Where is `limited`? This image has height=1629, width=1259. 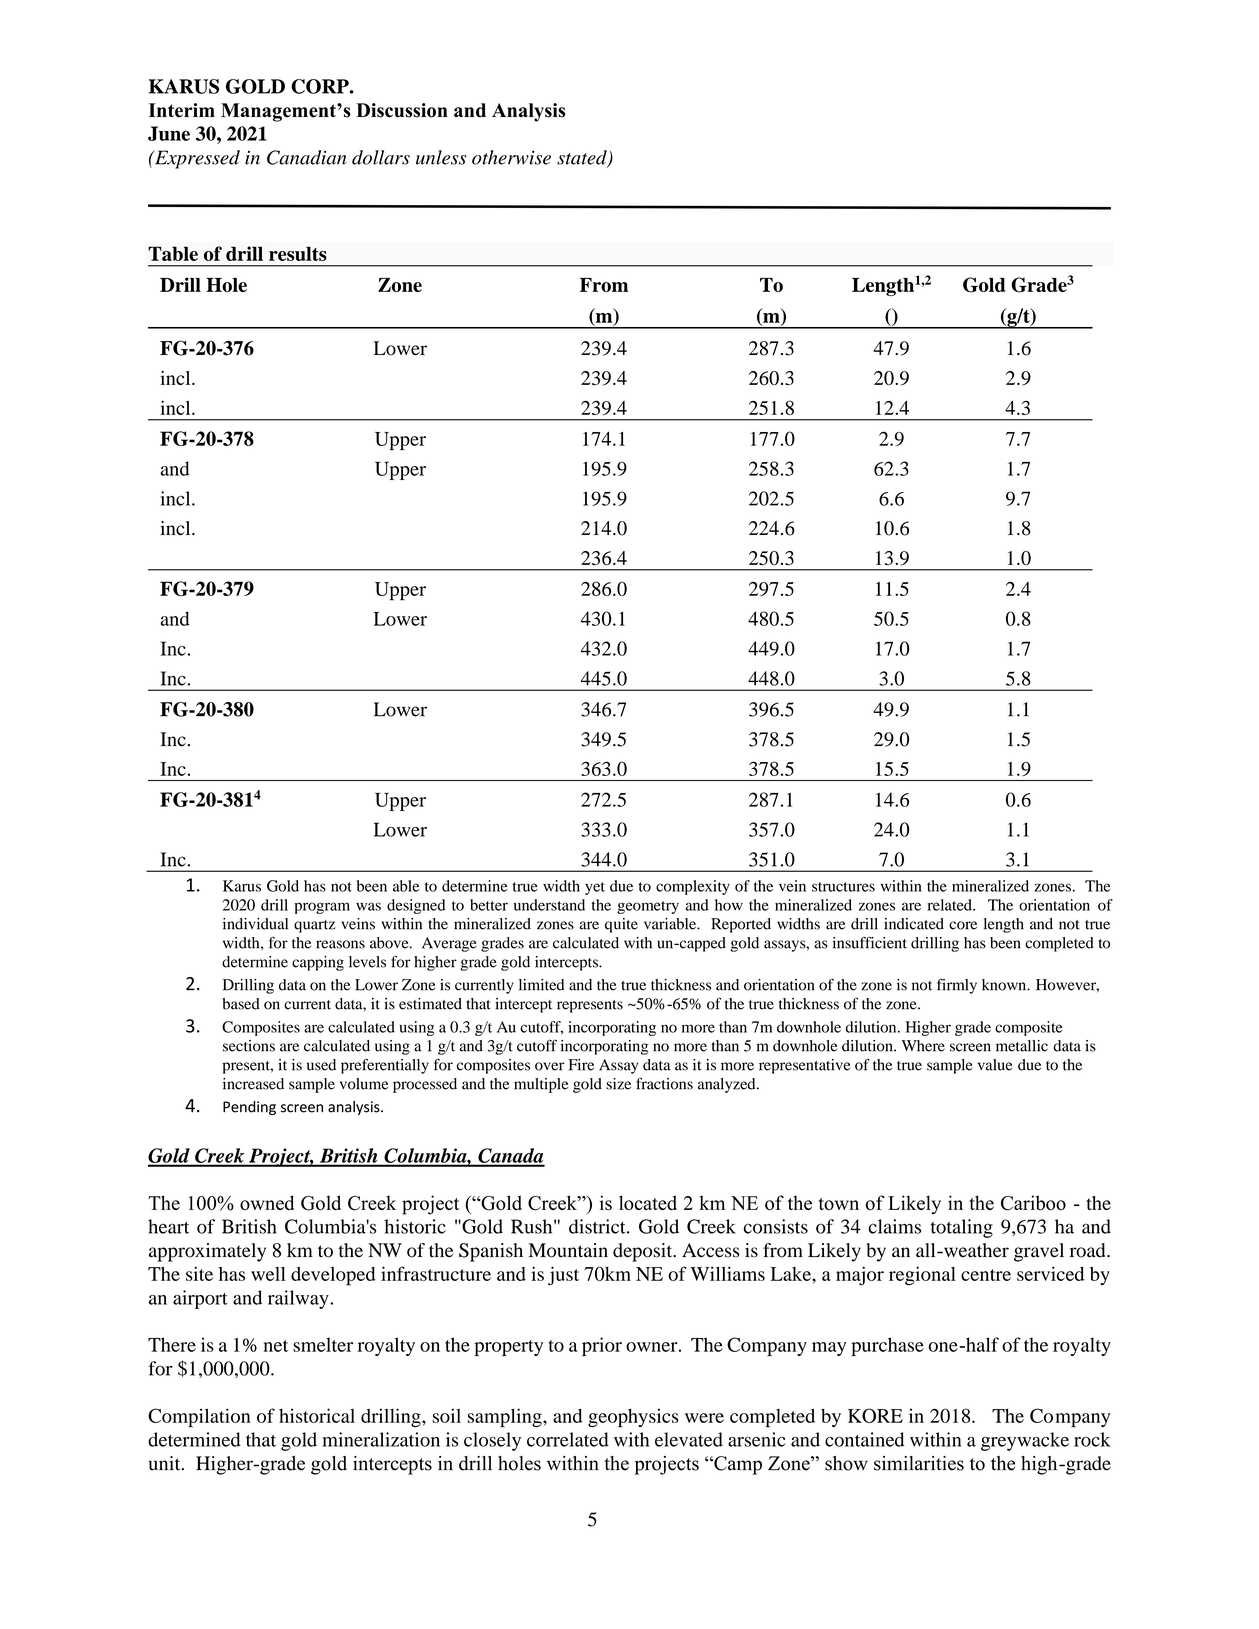
limited is located at coordinates (541, 985).
